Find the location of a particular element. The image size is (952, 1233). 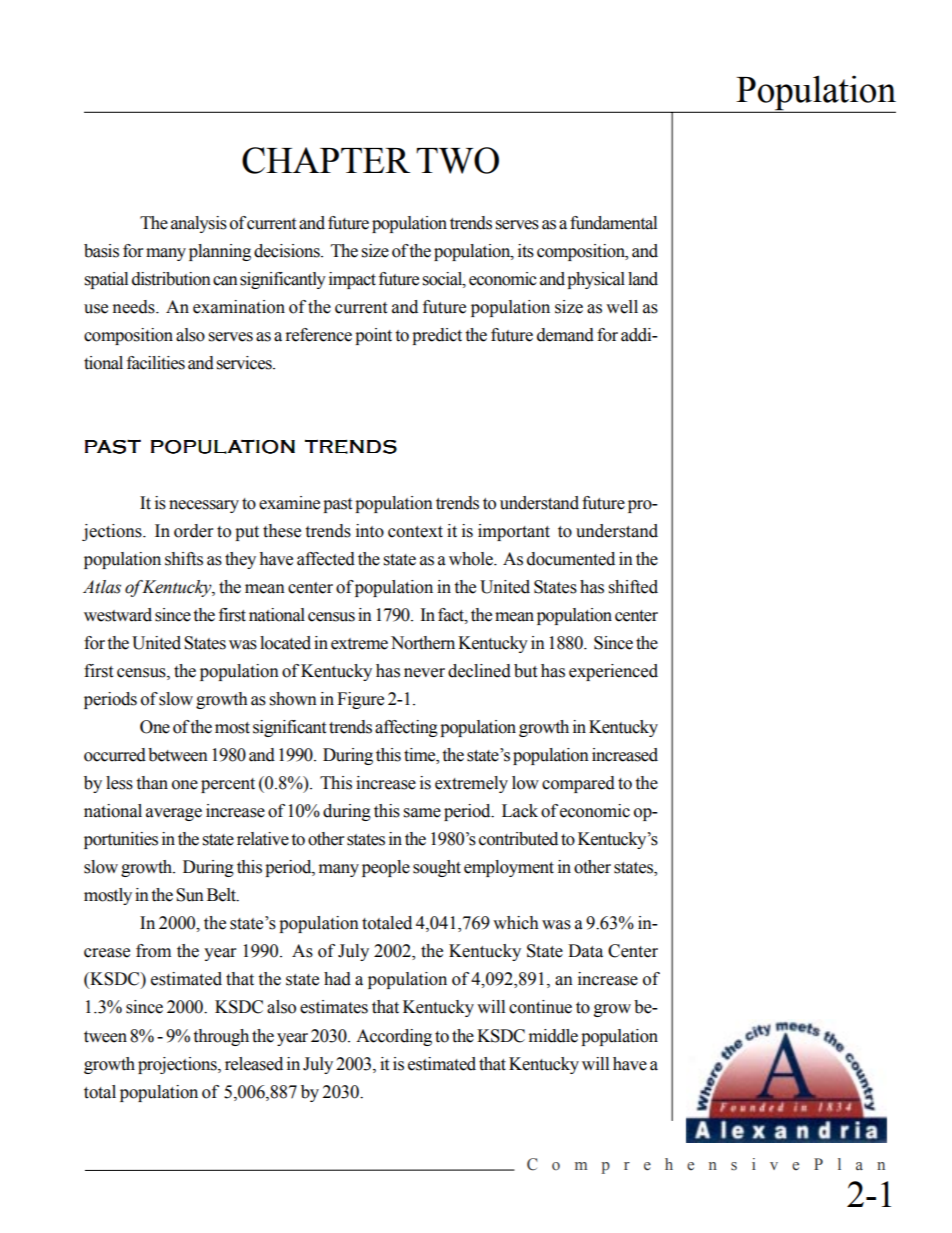

According is located at coordinates (394, 1037).
